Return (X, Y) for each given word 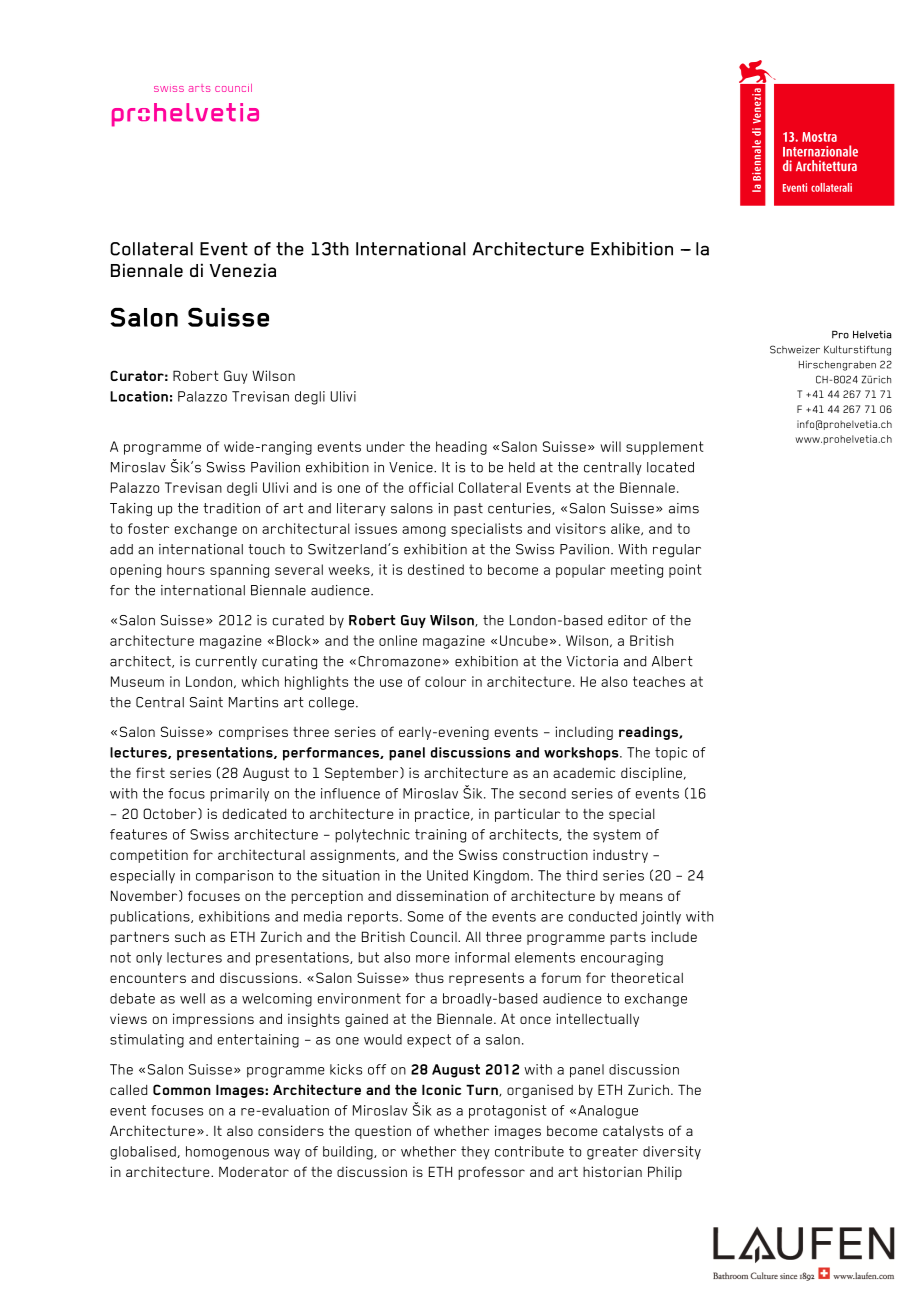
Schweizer (795, 349)
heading (461, 448)
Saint (206, 702)
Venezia (243, 270)
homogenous (227, 1153)
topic (671, 754)
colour (445, 681)
